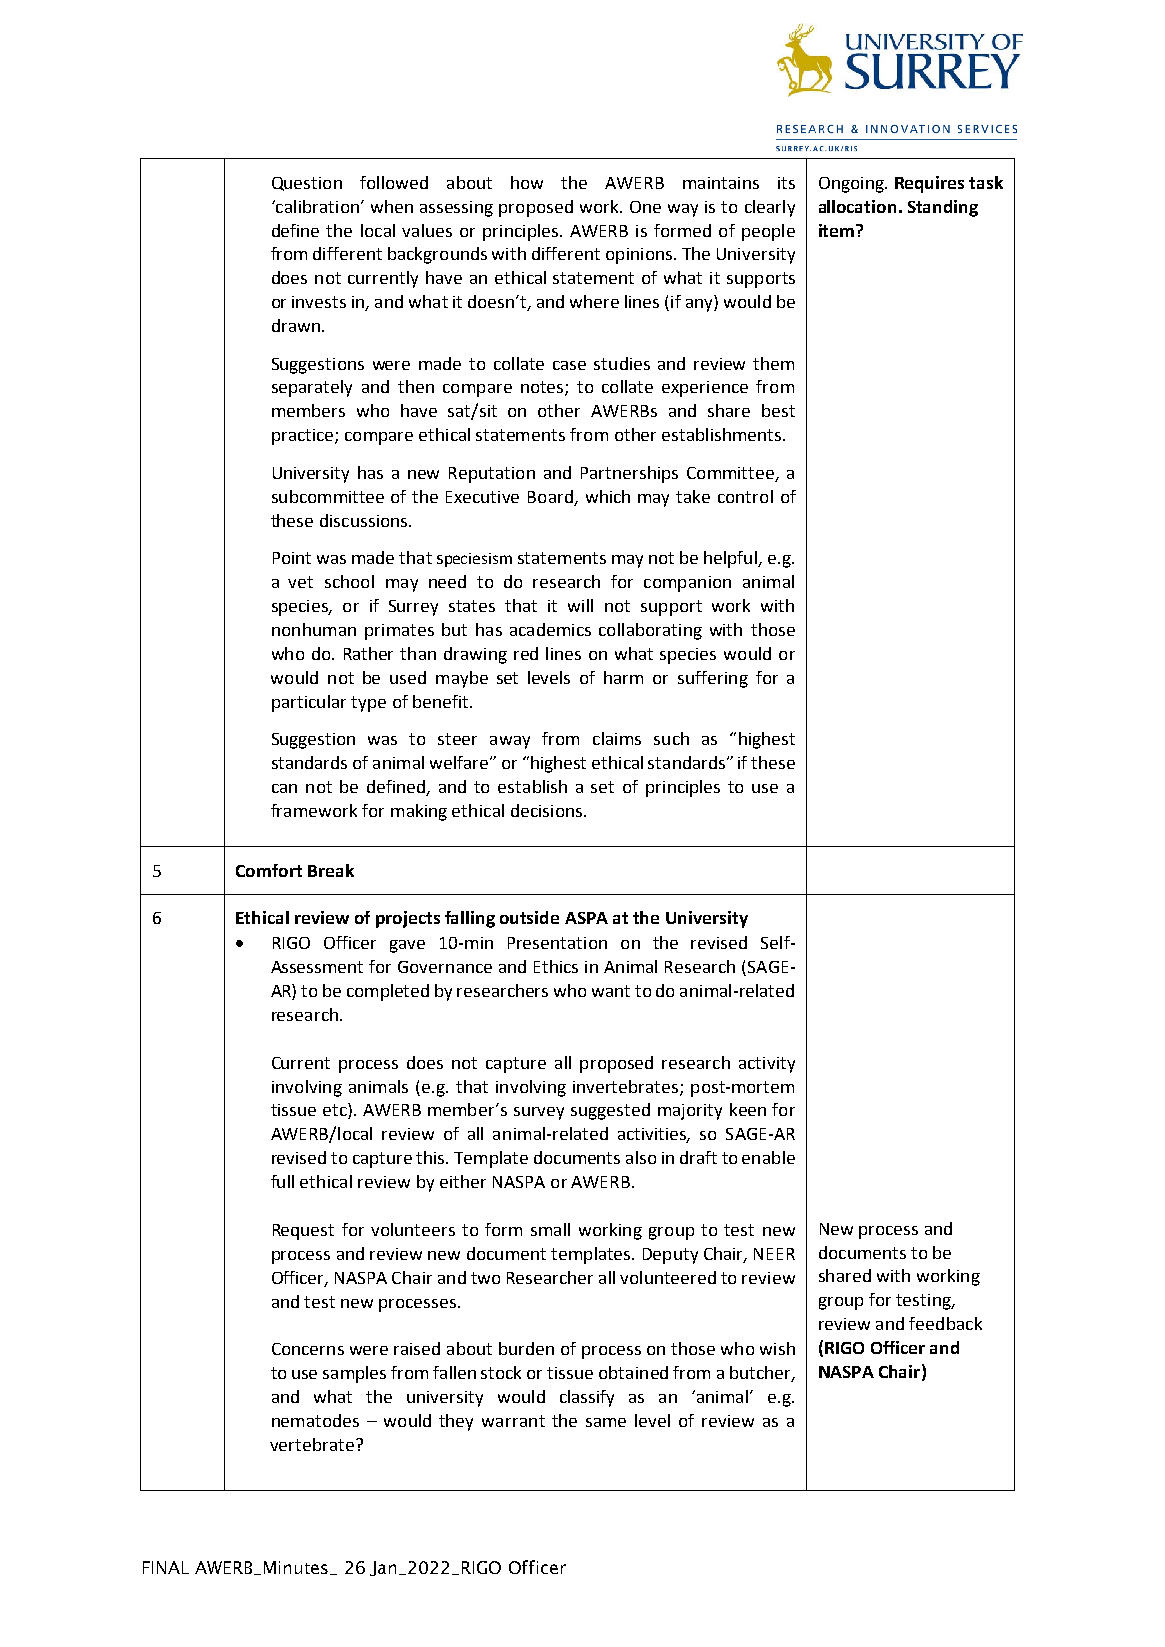  I want to click on Point, so click(292, 558).
